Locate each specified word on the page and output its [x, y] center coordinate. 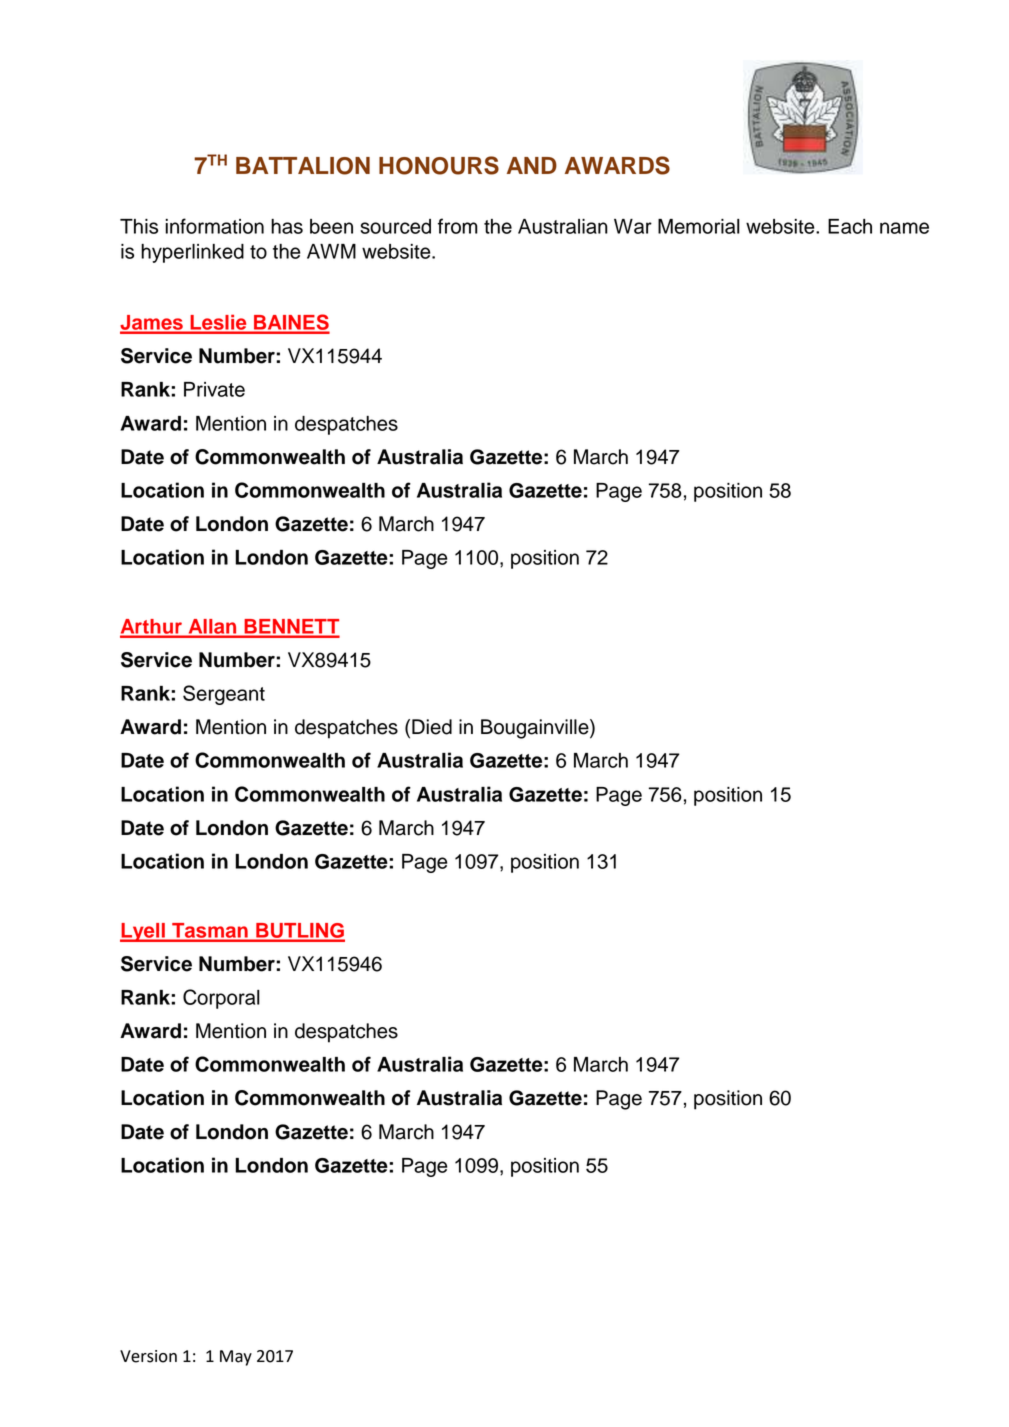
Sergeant [224, 695]
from [458, 226]
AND [532, 165]
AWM [331, 251]
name [904, 228]
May [236, 1358]
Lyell [143, 932]
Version [148, 1356]
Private [214, 389]
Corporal [221, 999]
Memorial [699, 226]
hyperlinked [192, 253]
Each [850, 226]
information [214, 226]
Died [432, 727]
